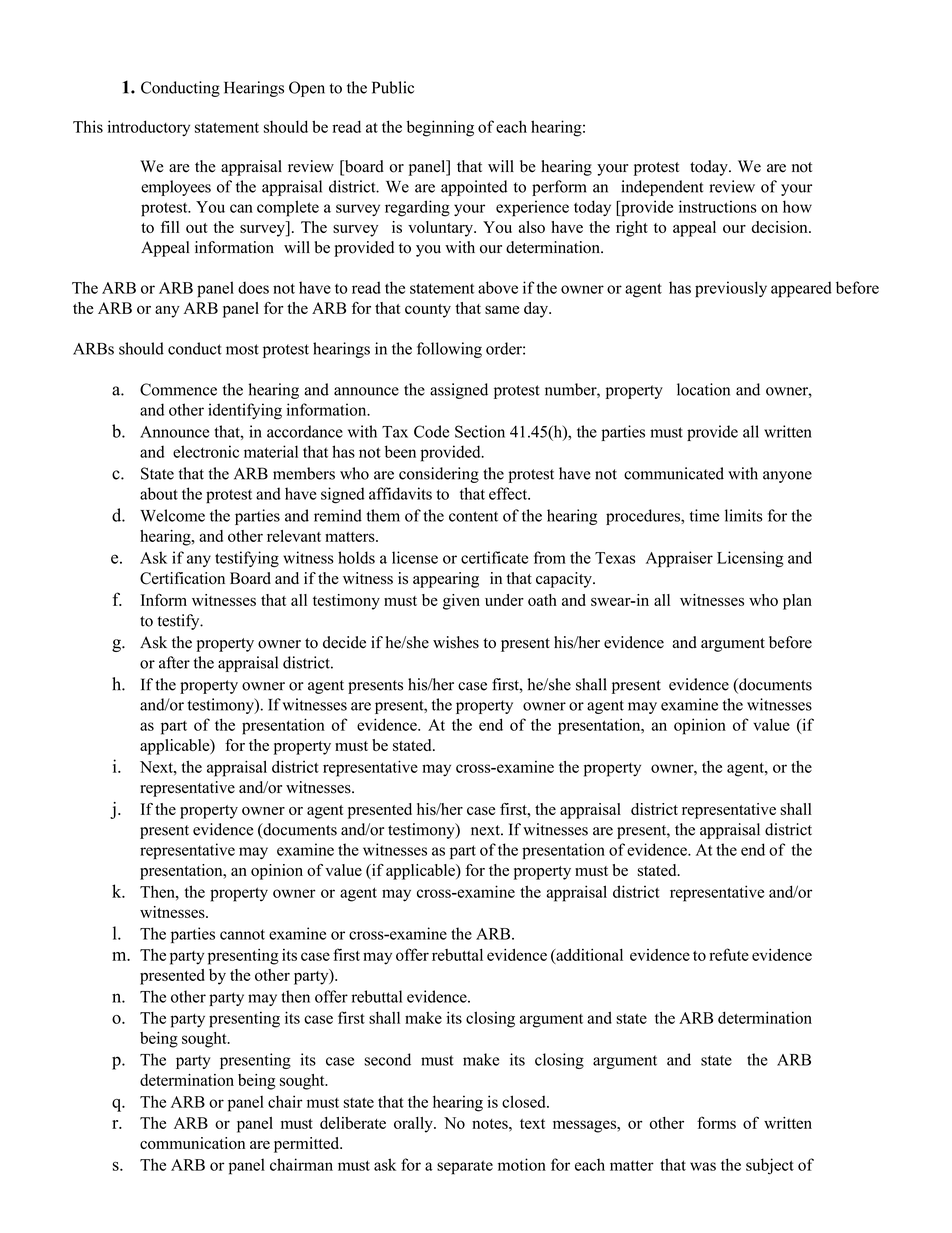 Image resolution: width=952 pixels, height=1233 pixels. I want to click on introductory, so click(148, 128).
